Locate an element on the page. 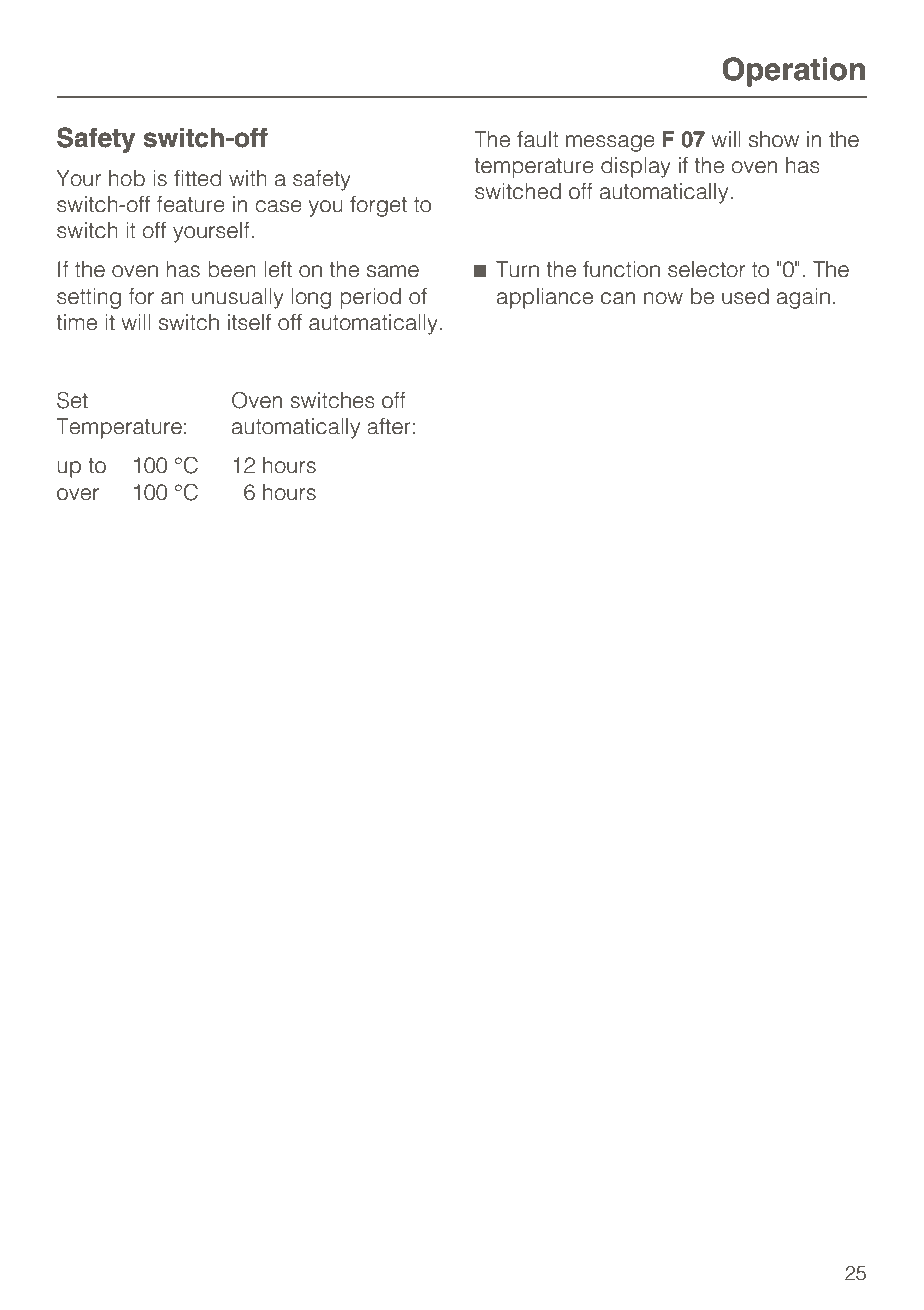 The width and height of the page is (924, 1310). feature is located at coordinates (191, 204).
